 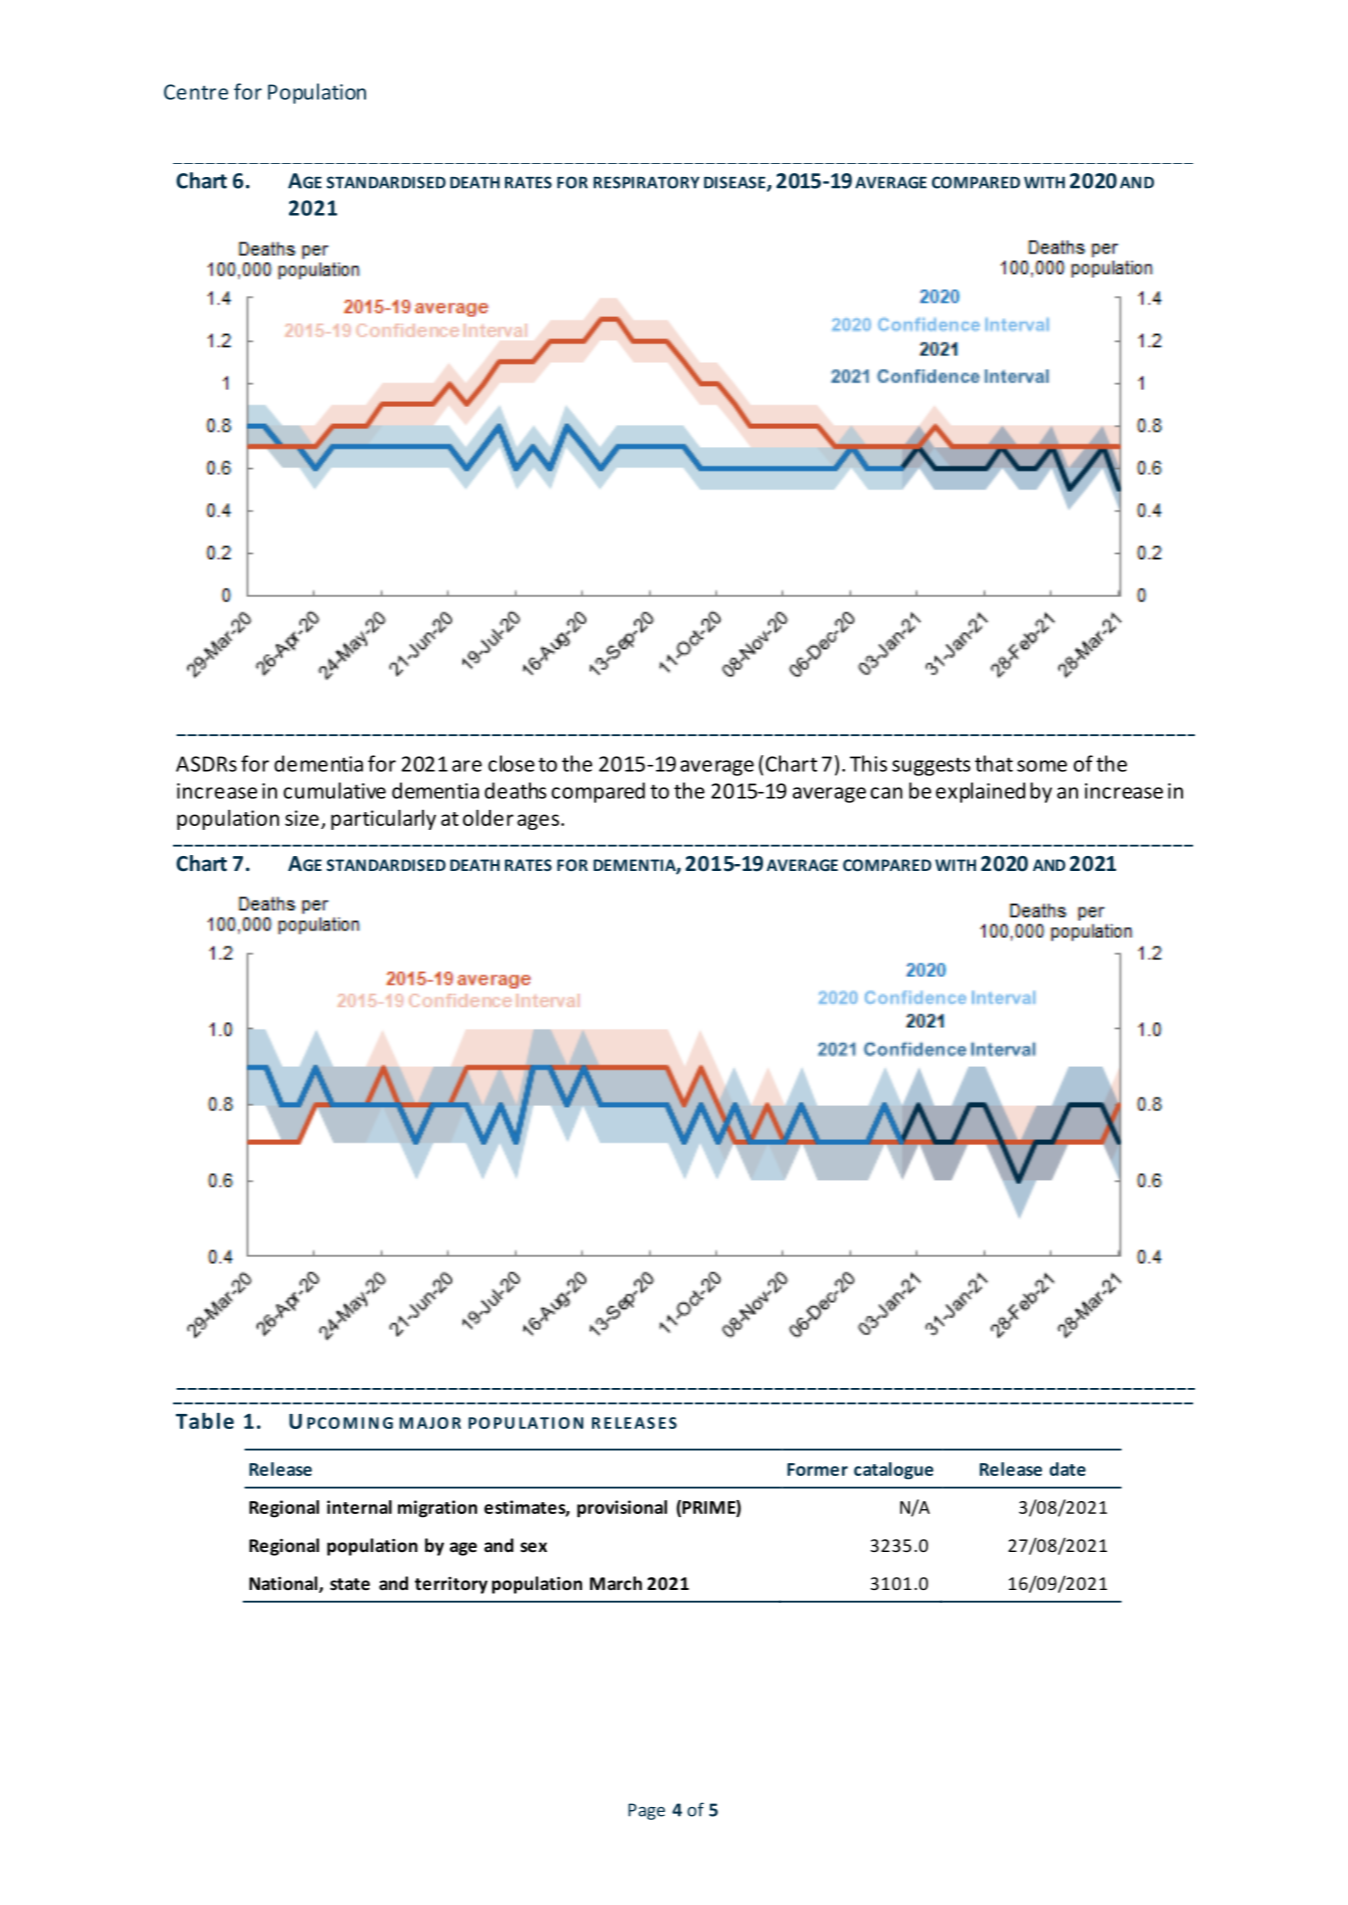 What do you see at coordinates (539, 822) in the screenshot?
I see `ages` at bounding box center [539, 822].
